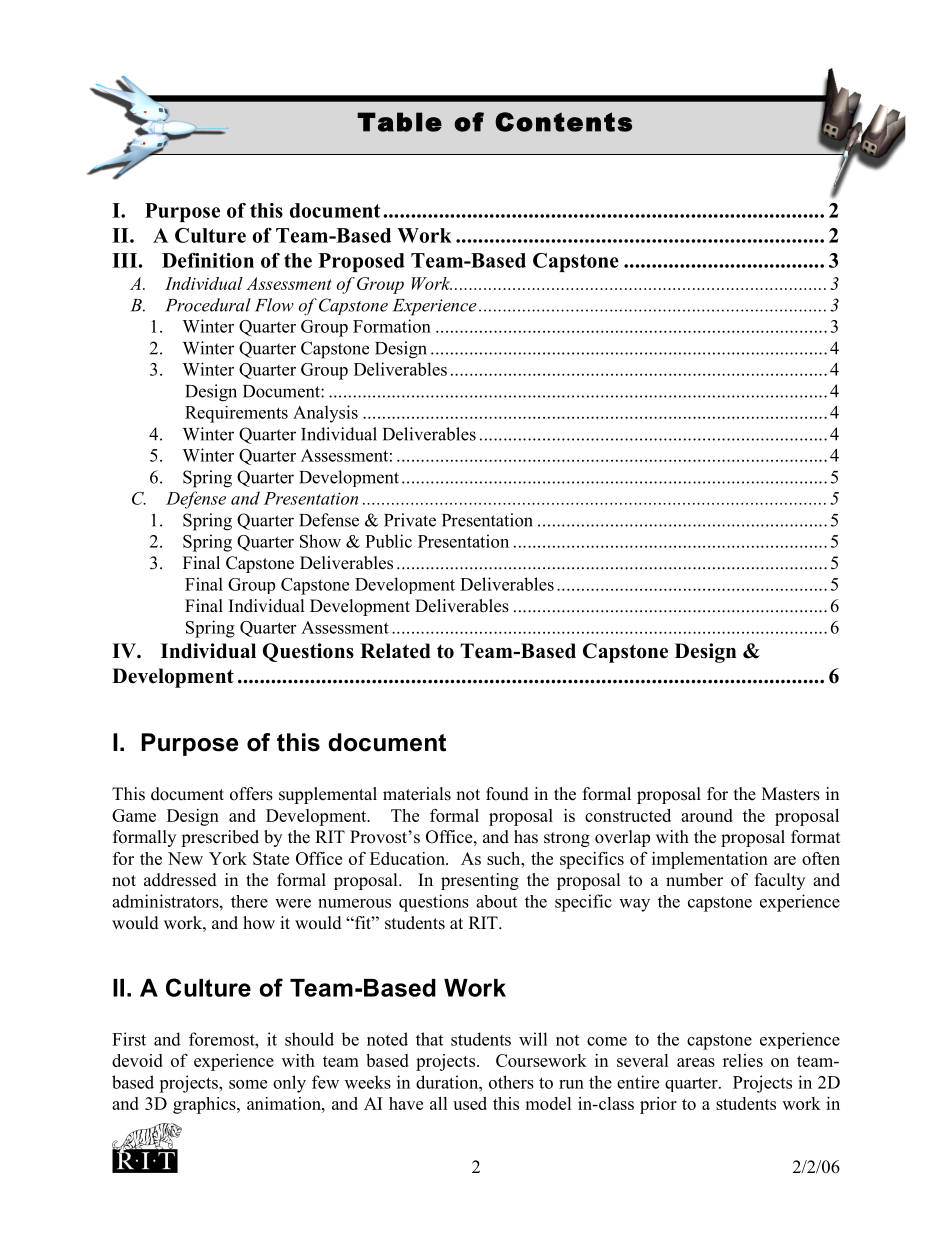  What do you see at coordinates (325, 414) in the document?
I see `Analysis` at bounding box center [325, 414].
